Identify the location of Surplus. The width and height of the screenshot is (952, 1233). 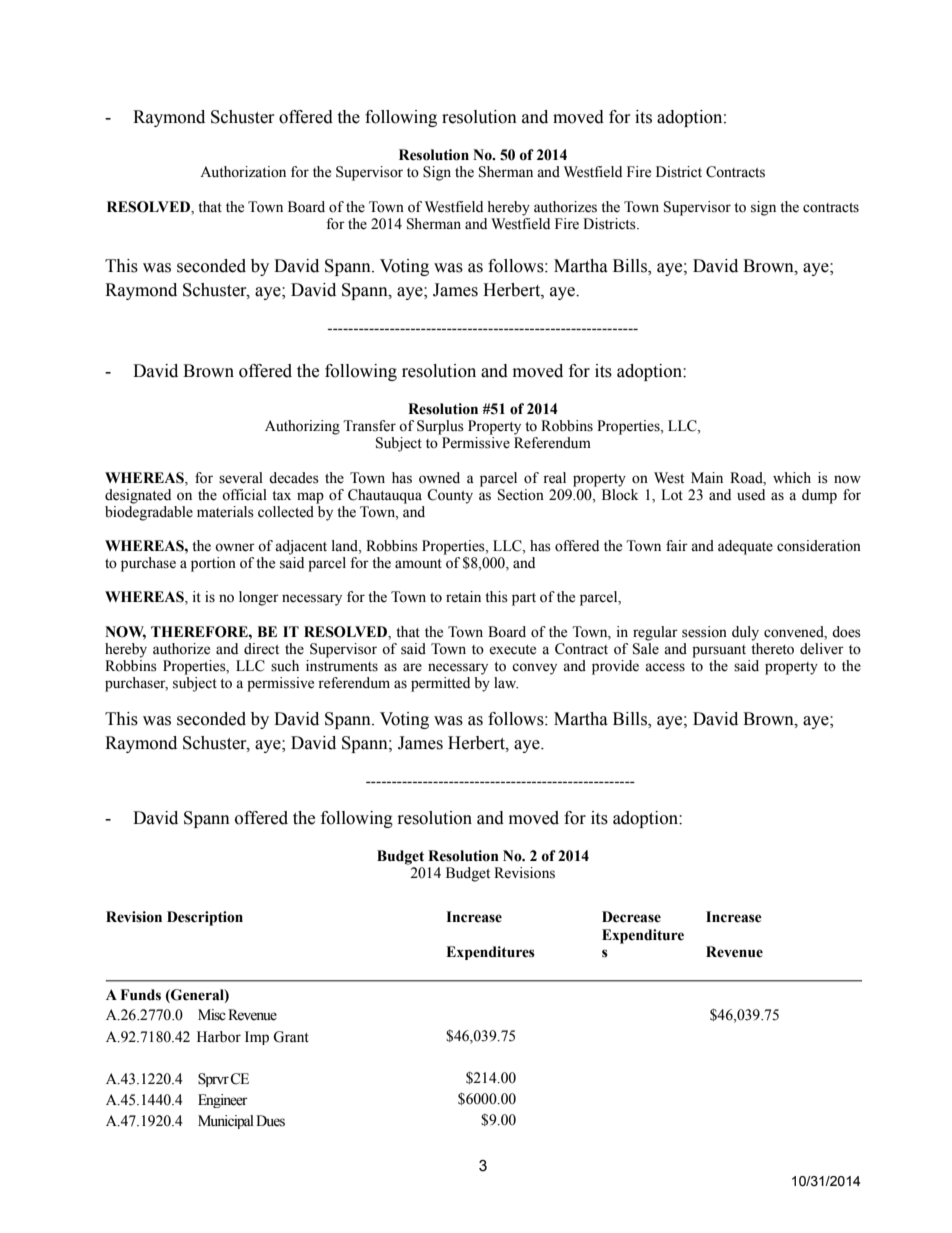
(440, 427).
